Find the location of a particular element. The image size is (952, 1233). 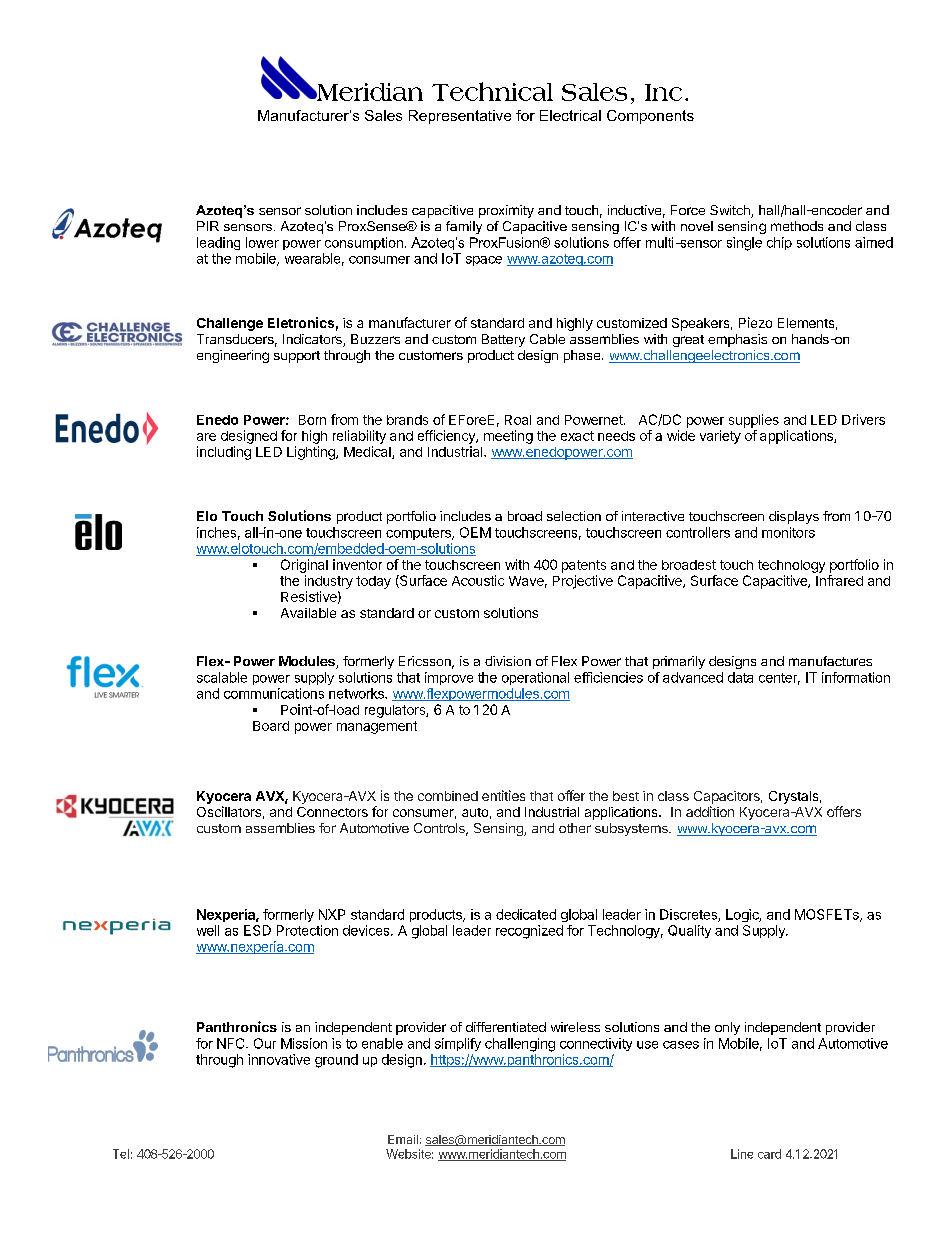

card is located at coordinates (769, 1154).
